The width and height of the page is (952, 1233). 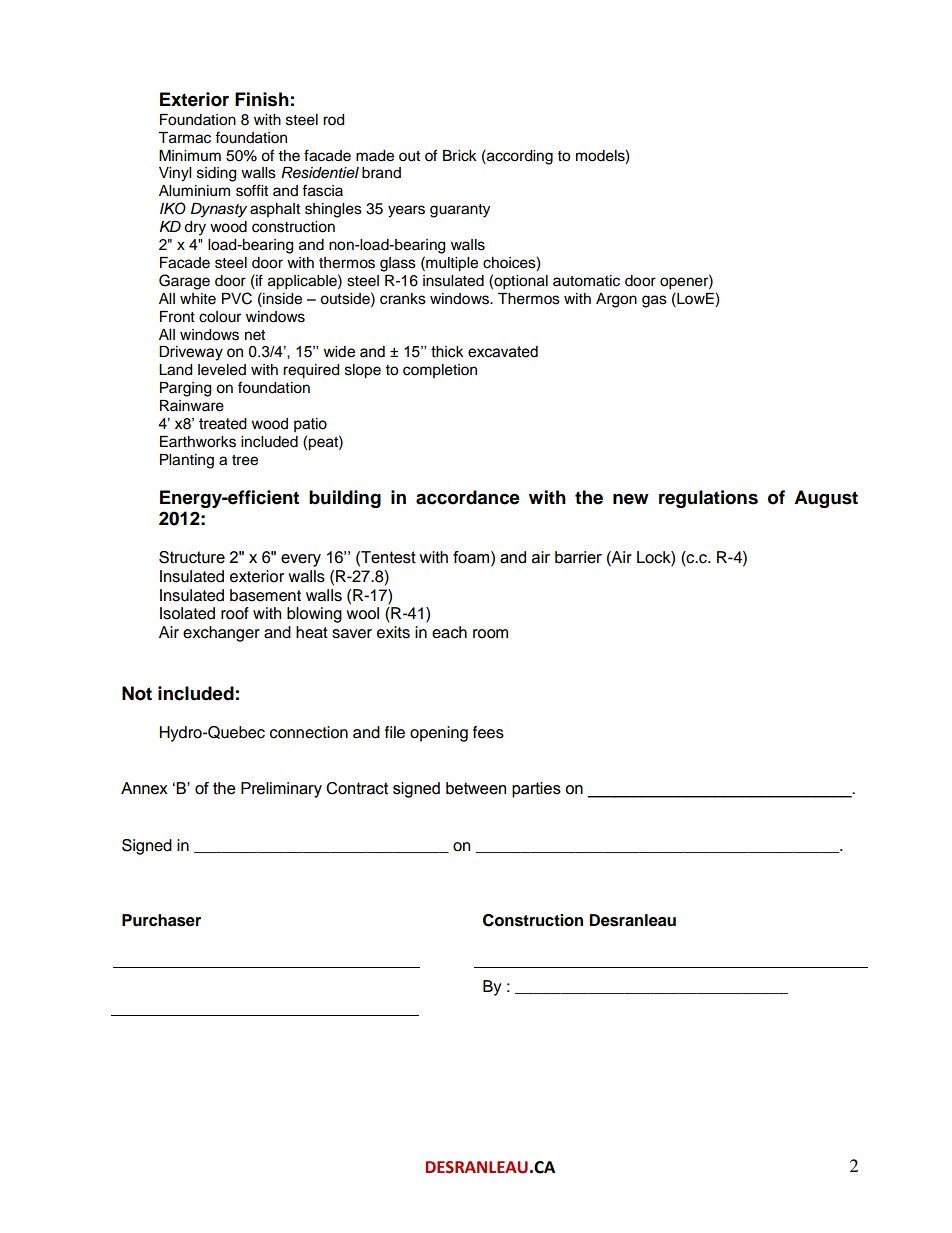 What do you see at coordinates (476, 788) in the page?
I see `between` at bounding box center [476, 788].
